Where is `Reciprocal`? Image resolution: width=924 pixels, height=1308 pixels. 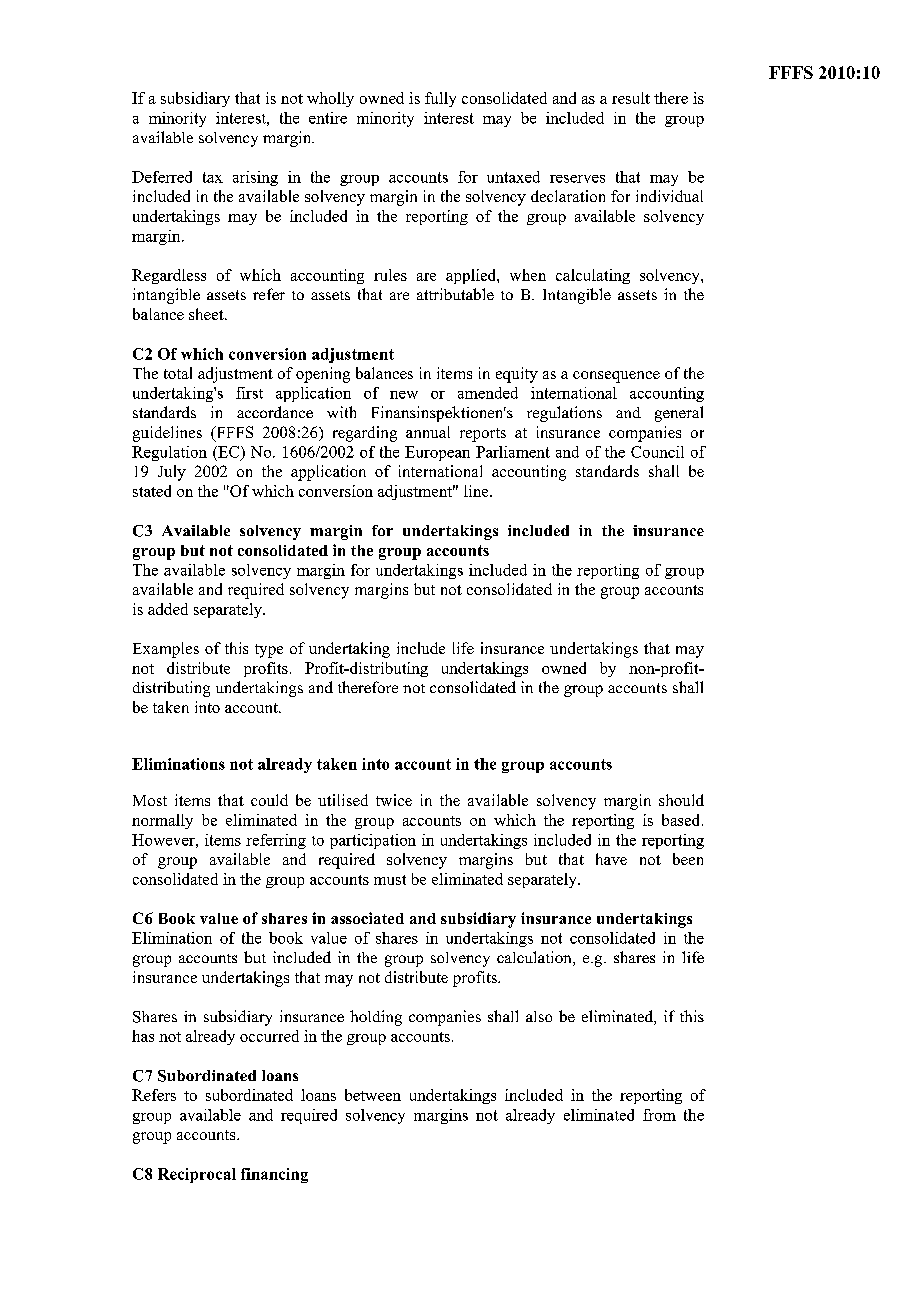
Reciprocal is located at coordinates (197, 1175).
